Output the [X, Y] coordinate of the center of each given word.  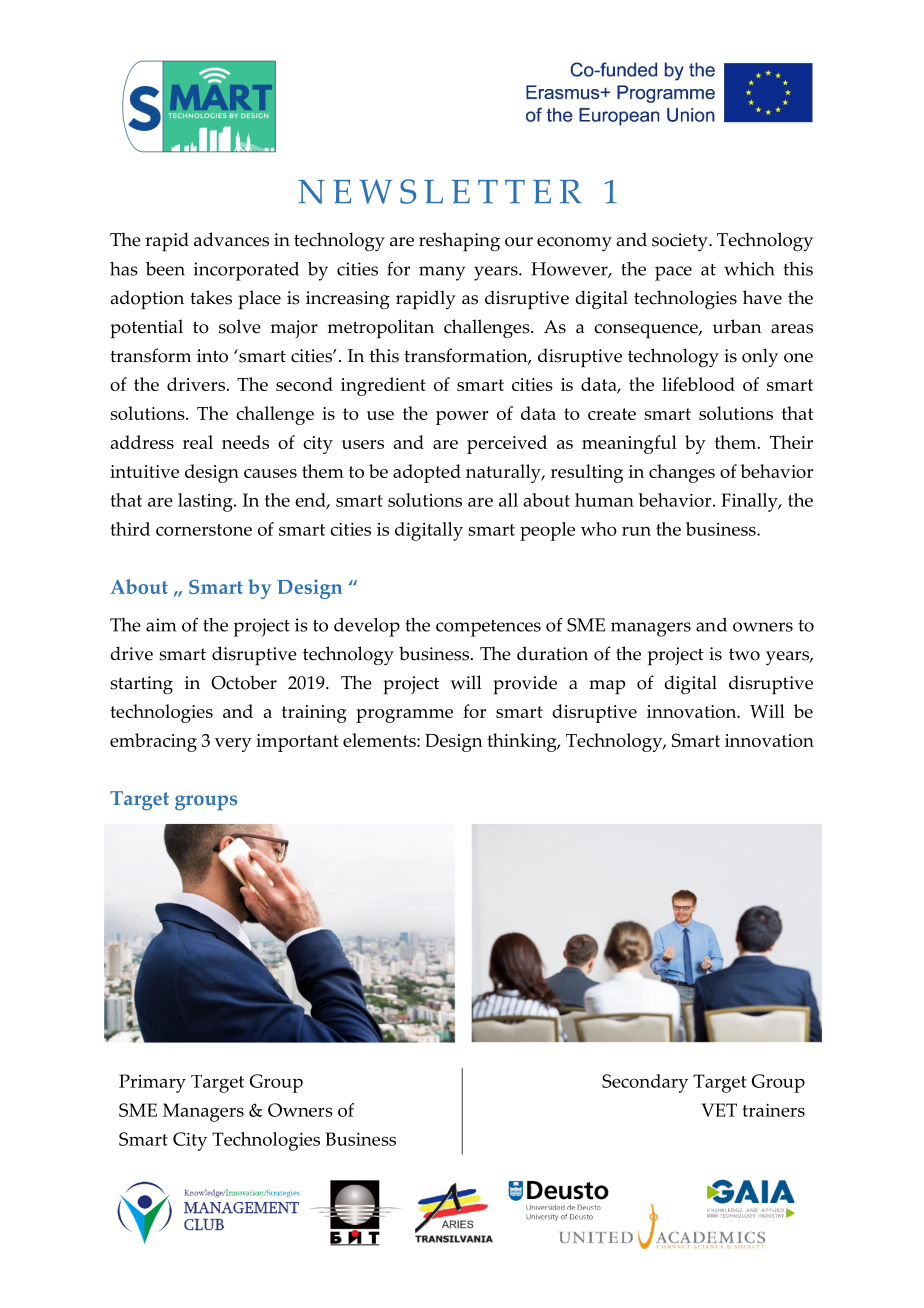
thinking [523, 742]
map [607, 687]
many [442, 273]
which [749, 269]
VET [719, 1110]
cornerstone [204, 530]
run [636, 531]
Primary [152, 1083]
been [165, 269]
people [547, 531]
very [233, 745]
